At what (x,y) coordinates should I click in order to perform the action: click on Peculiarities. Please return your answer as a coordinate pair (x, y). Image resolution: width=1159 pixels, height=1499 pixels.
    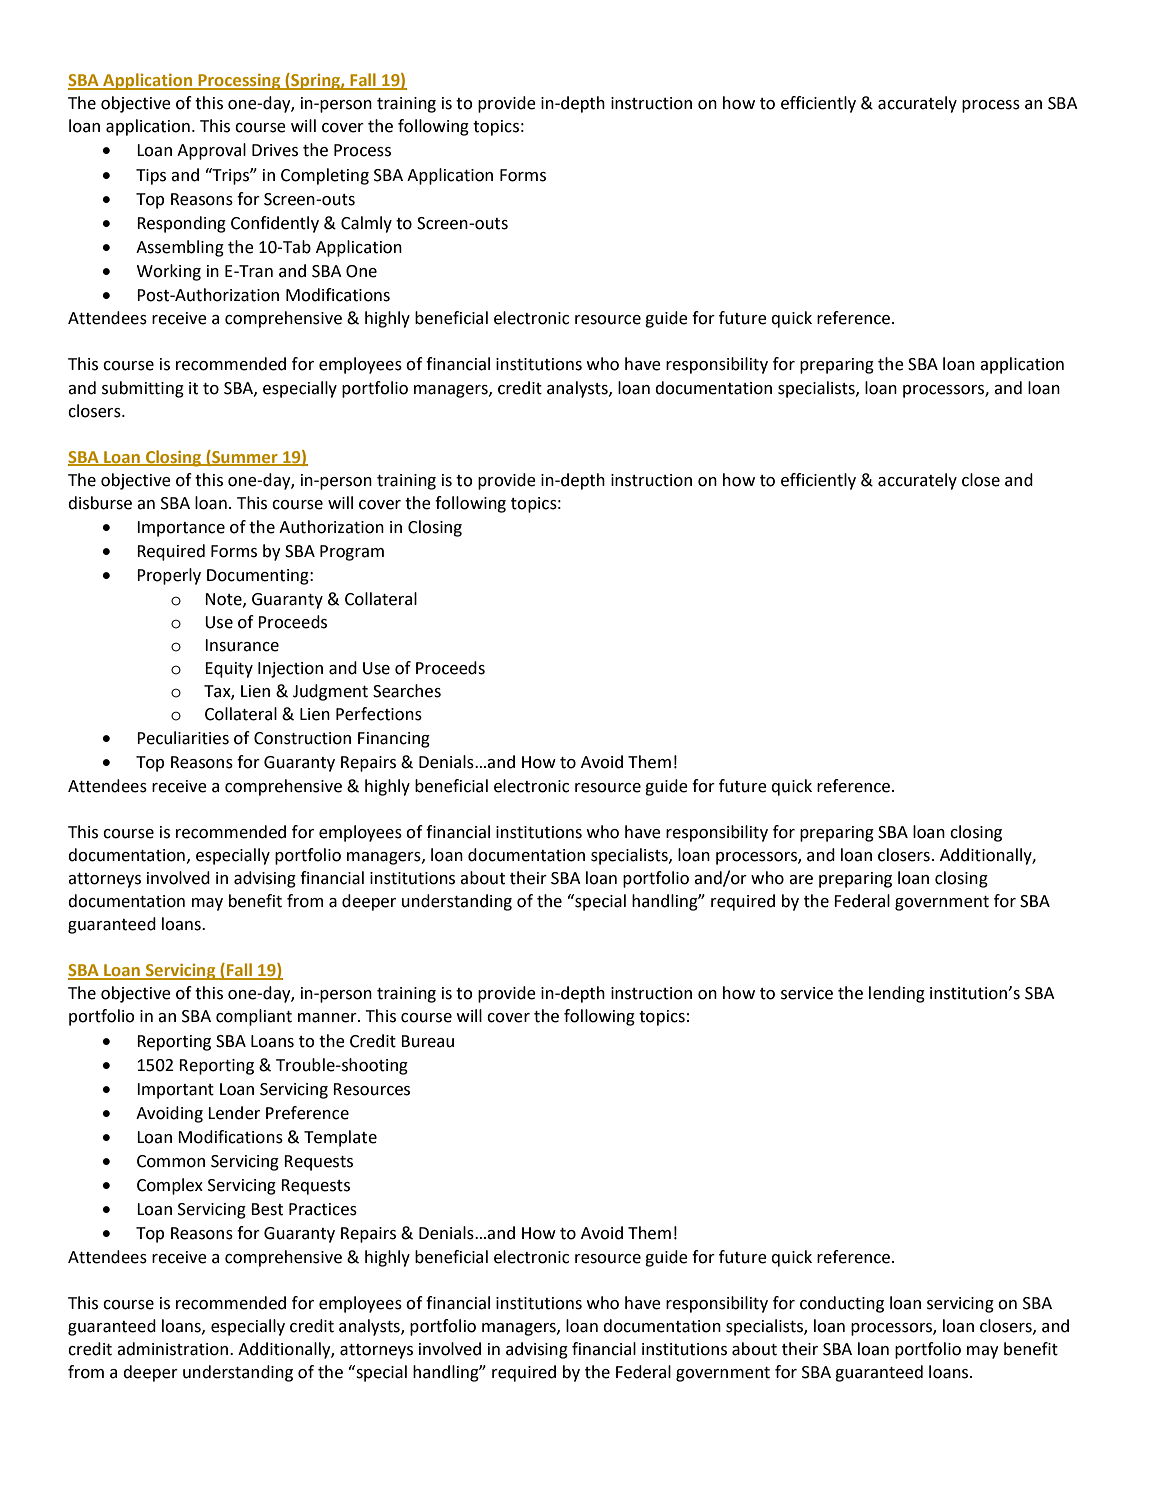
    Looking at the image, I should click on (183, 738).
